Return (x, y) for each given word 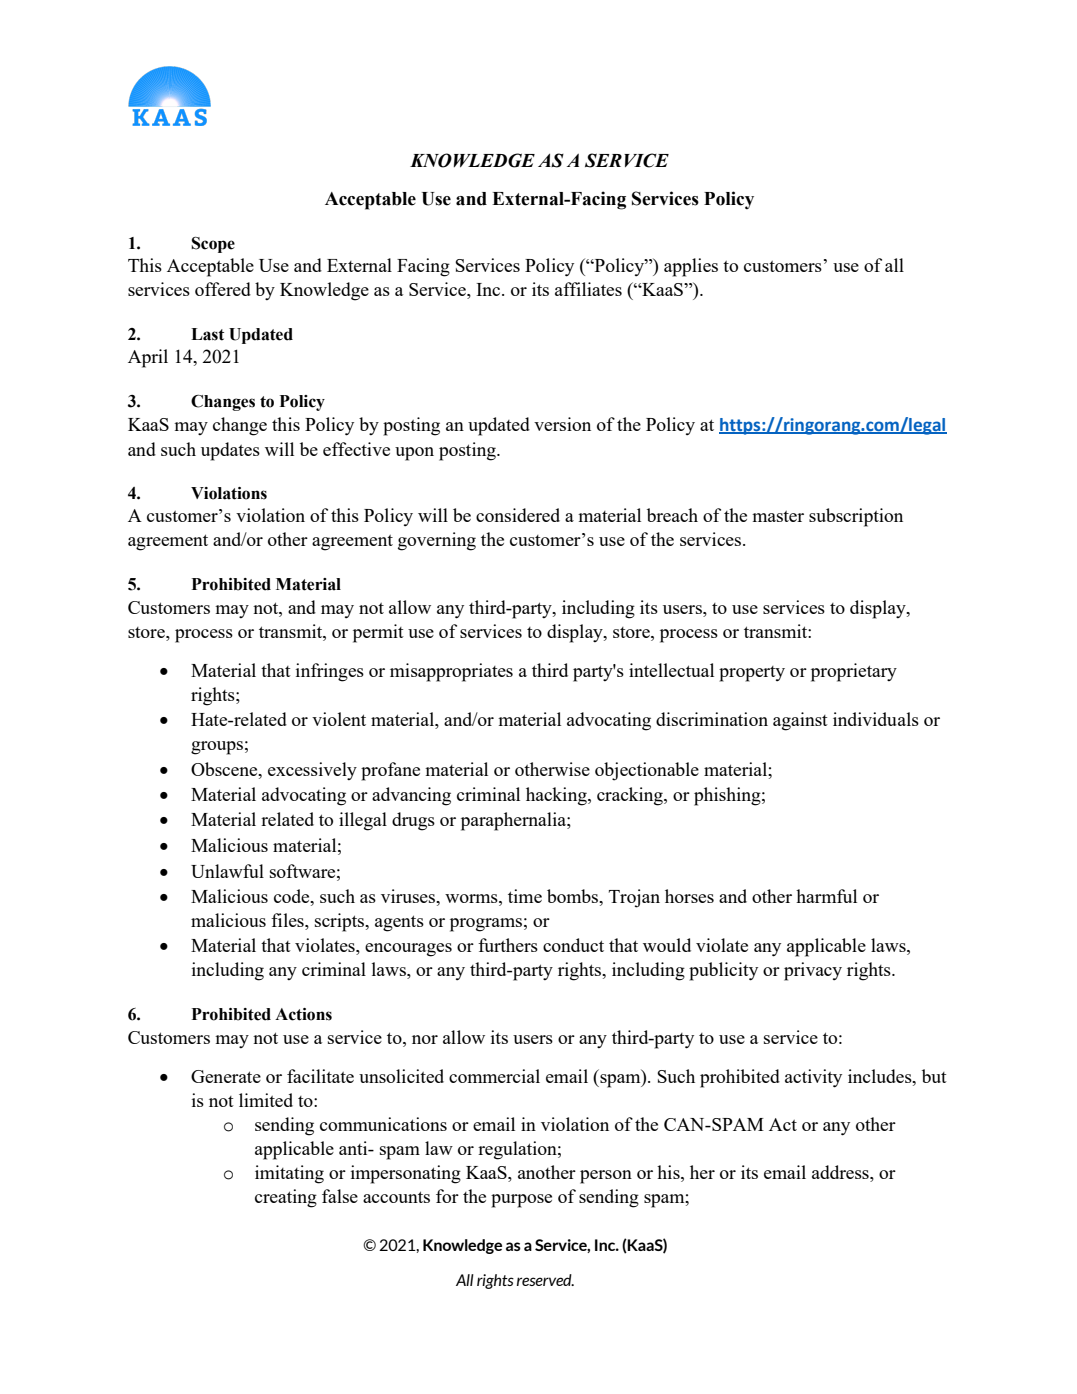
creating (286, 1198)
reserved (545, 1280)
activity (813, 1078)
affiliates (588, 289)
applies (691, 267)
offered (223, 289)
